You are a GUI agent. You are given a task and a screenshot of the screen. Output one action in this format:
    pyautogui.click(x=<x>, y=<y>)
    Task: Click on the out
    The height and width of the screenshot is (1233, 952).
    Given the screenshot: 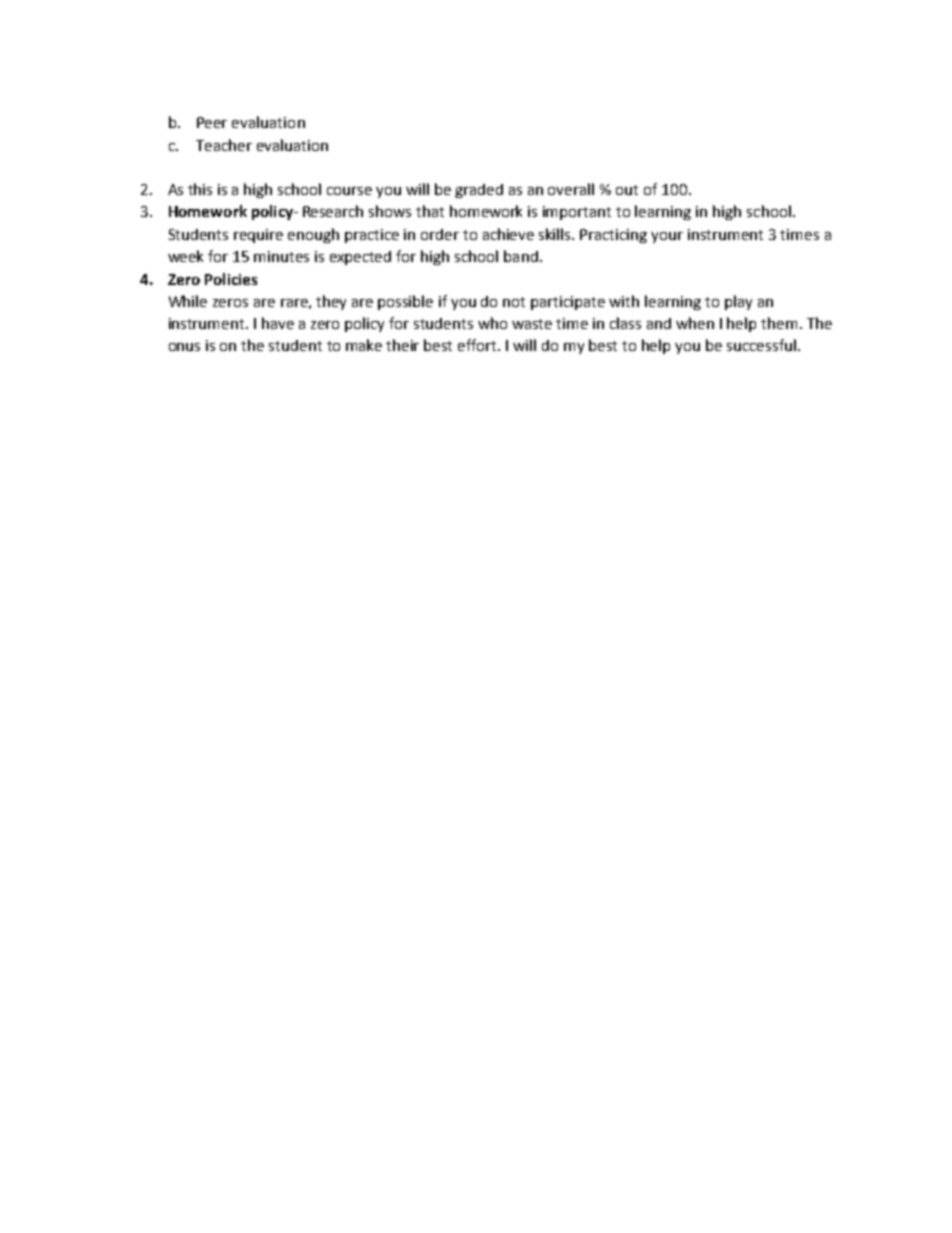 What is the action you would take?
    pyautogui.click(x=627, y=190)
